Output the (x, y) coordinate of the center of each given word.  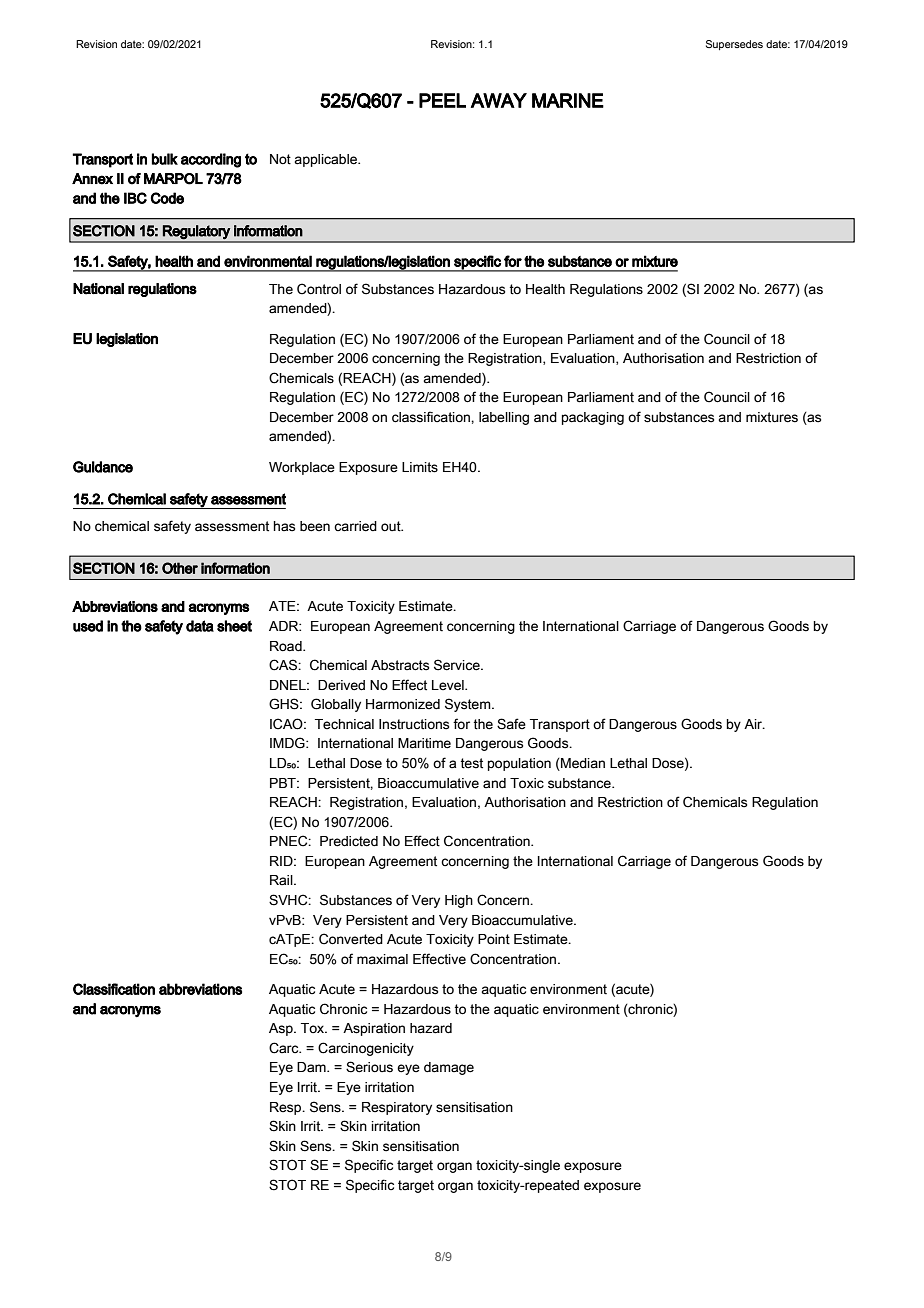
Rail (282, 880)
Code (167, 198)
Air (754, 724)
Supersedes (734, 45)
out (392, 526)
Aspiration (374, 1029)
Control (319, 289)
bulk (165, 159)
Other (180, 568)
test (471, 763)
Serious (369, 1067)
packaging (593, 418)
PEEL (442, 100)
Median (582, 764)
